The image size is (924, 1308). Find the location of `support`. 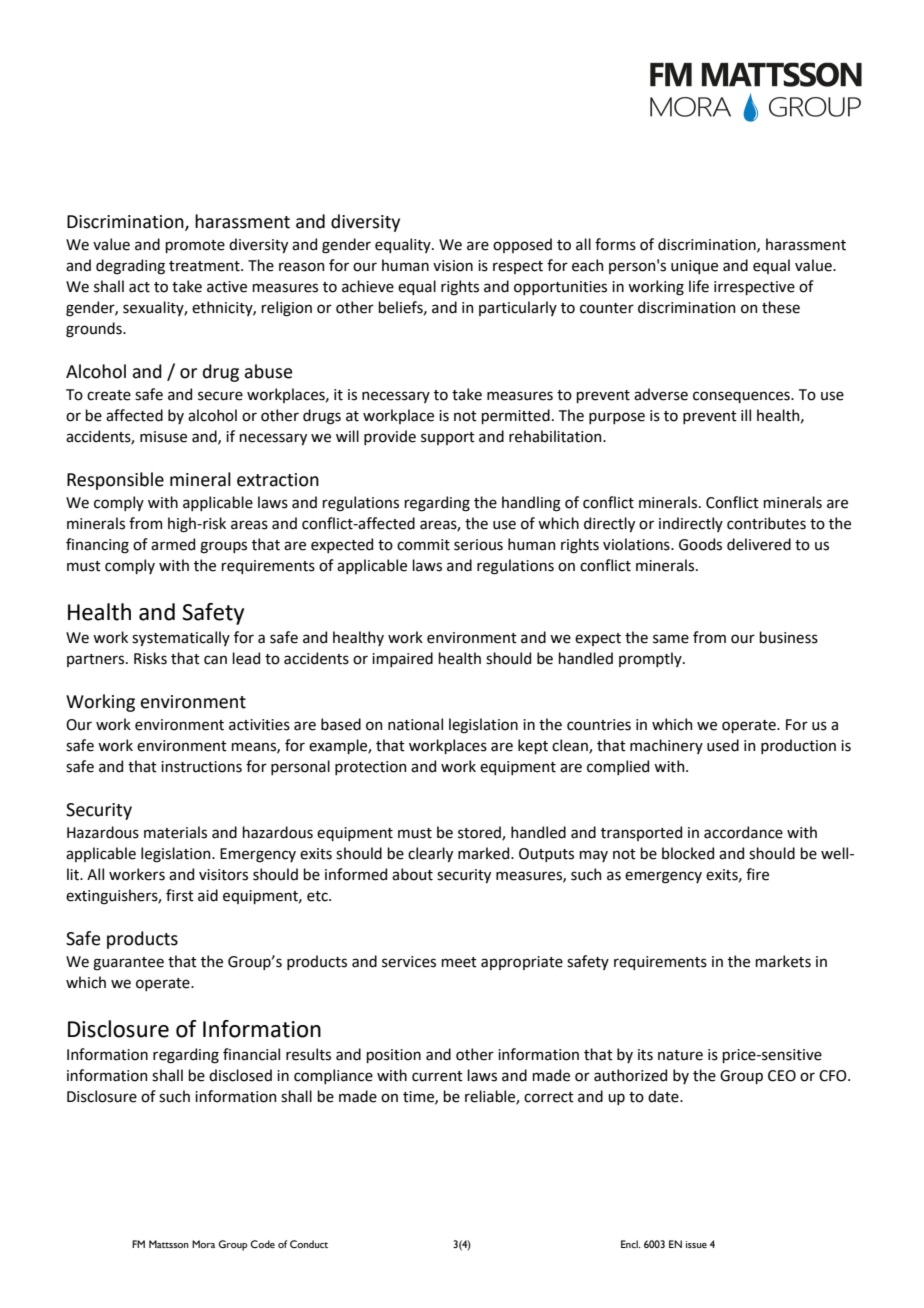

support is located at coordinates (448, 438).
